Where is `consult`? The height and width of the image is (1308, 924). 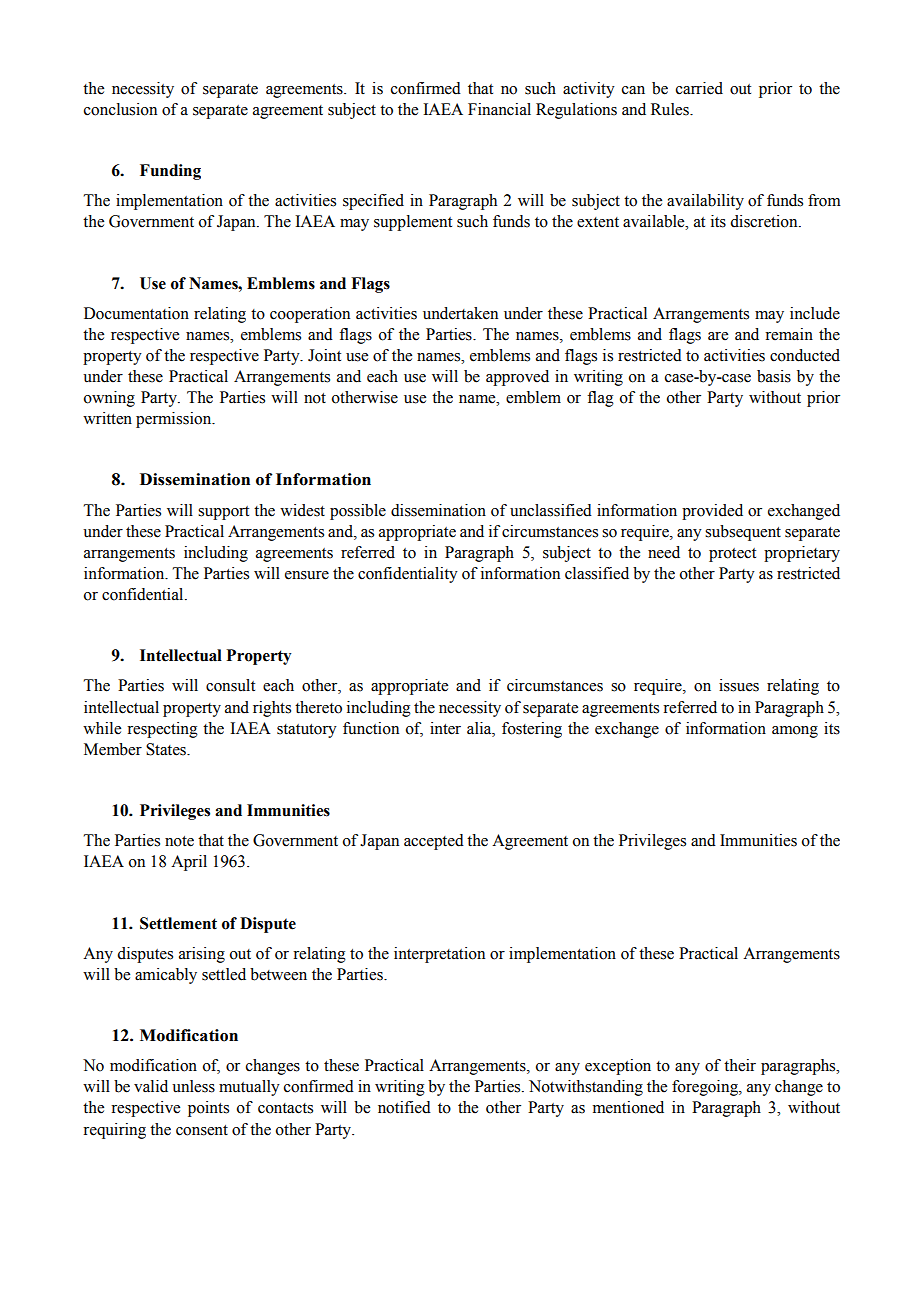 consult is located at coordinates (230, 685).
